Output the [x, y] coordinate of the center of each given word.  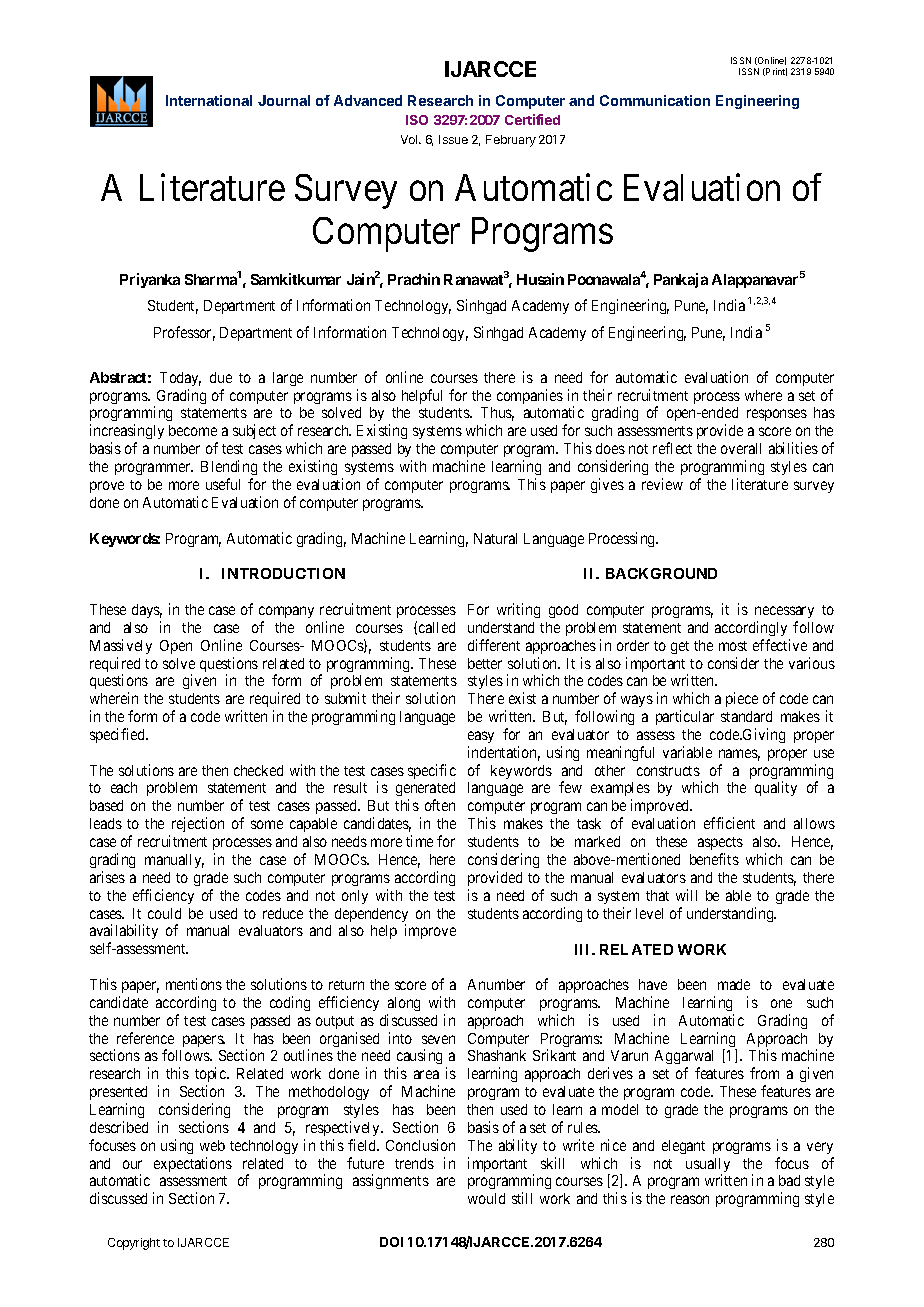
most [733, 646]
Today [180, 379]
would [486, 1198]
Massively [121, 646]
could [164, 913]
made [734, 984]
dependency [371, 916]
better [485, 663]
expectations [193, 1164]
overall [741, 448]
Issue [453, 139]
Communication [655, 100]
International [209, 100]
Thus [497, 414]
